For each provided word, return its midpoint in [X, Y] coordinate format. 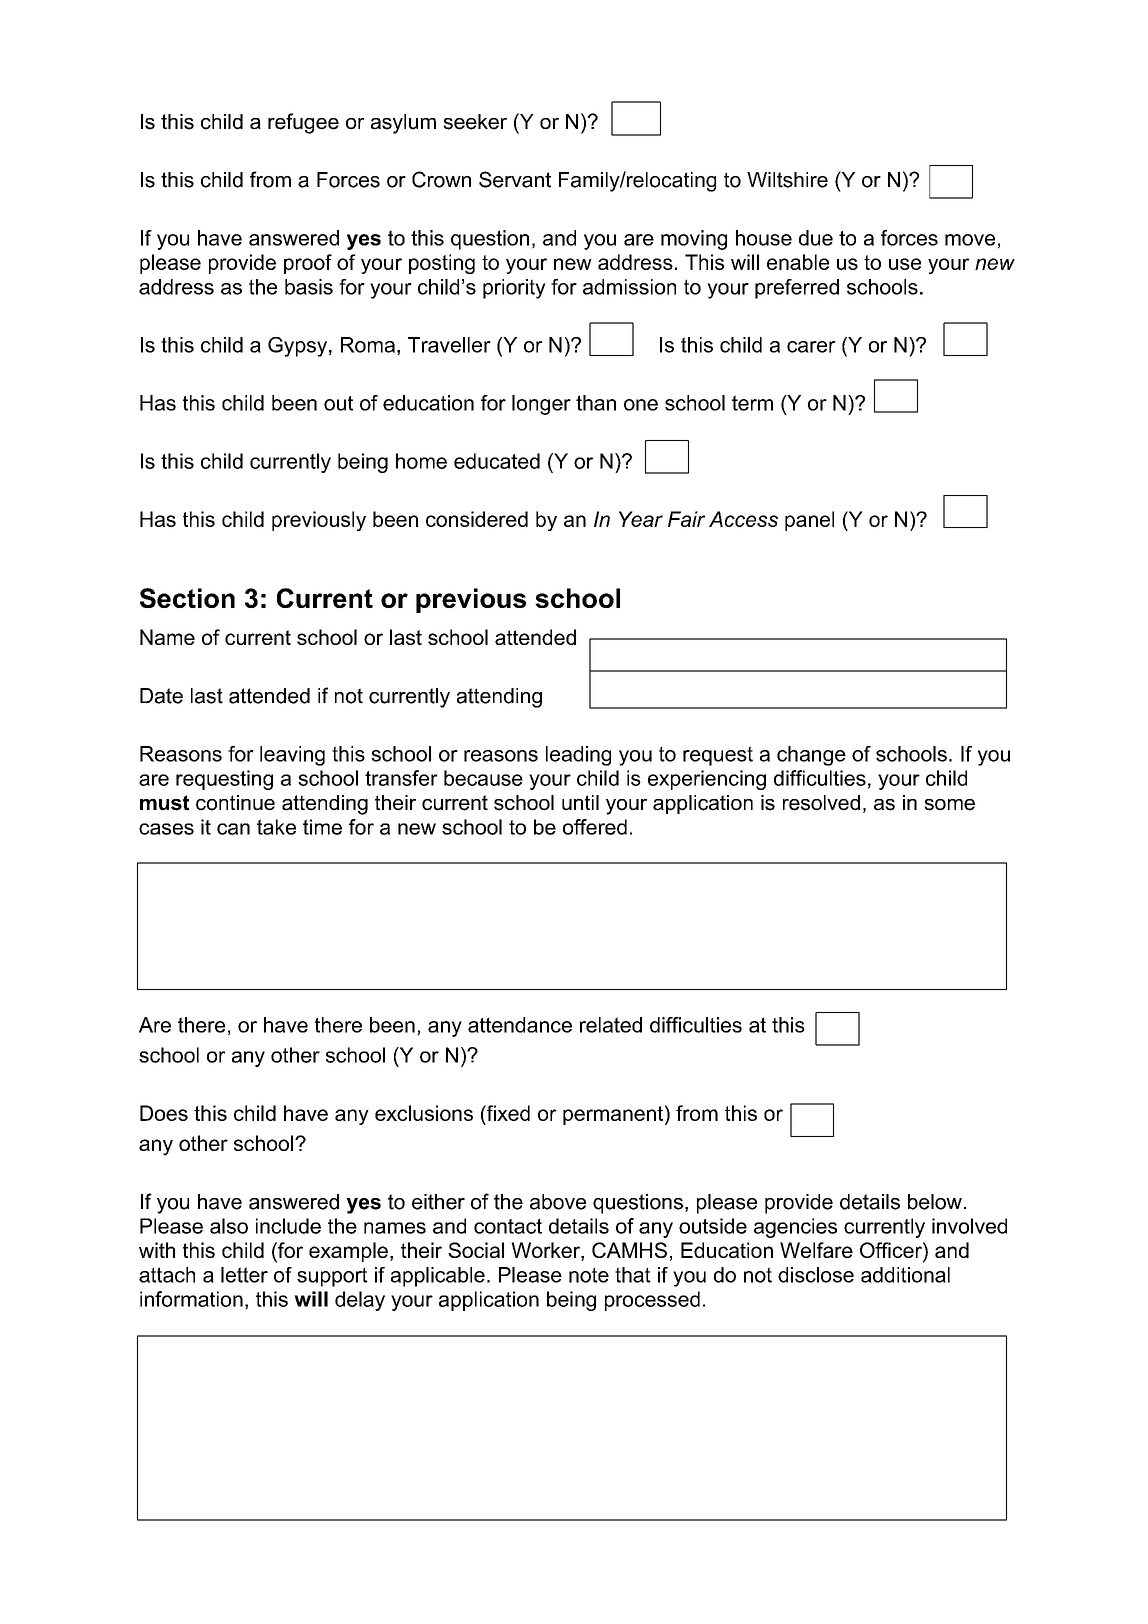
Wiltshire [787, 180]
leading [578, 756]
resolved [821, 803]
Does [164, 1113]
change [811, 756]
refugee [303, 123]
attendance [520, 1025]
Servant [515, 179]
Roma [368, 345]
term [752, 403]
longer [541, 405]
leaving [292, 756]
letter [244, 1275]
